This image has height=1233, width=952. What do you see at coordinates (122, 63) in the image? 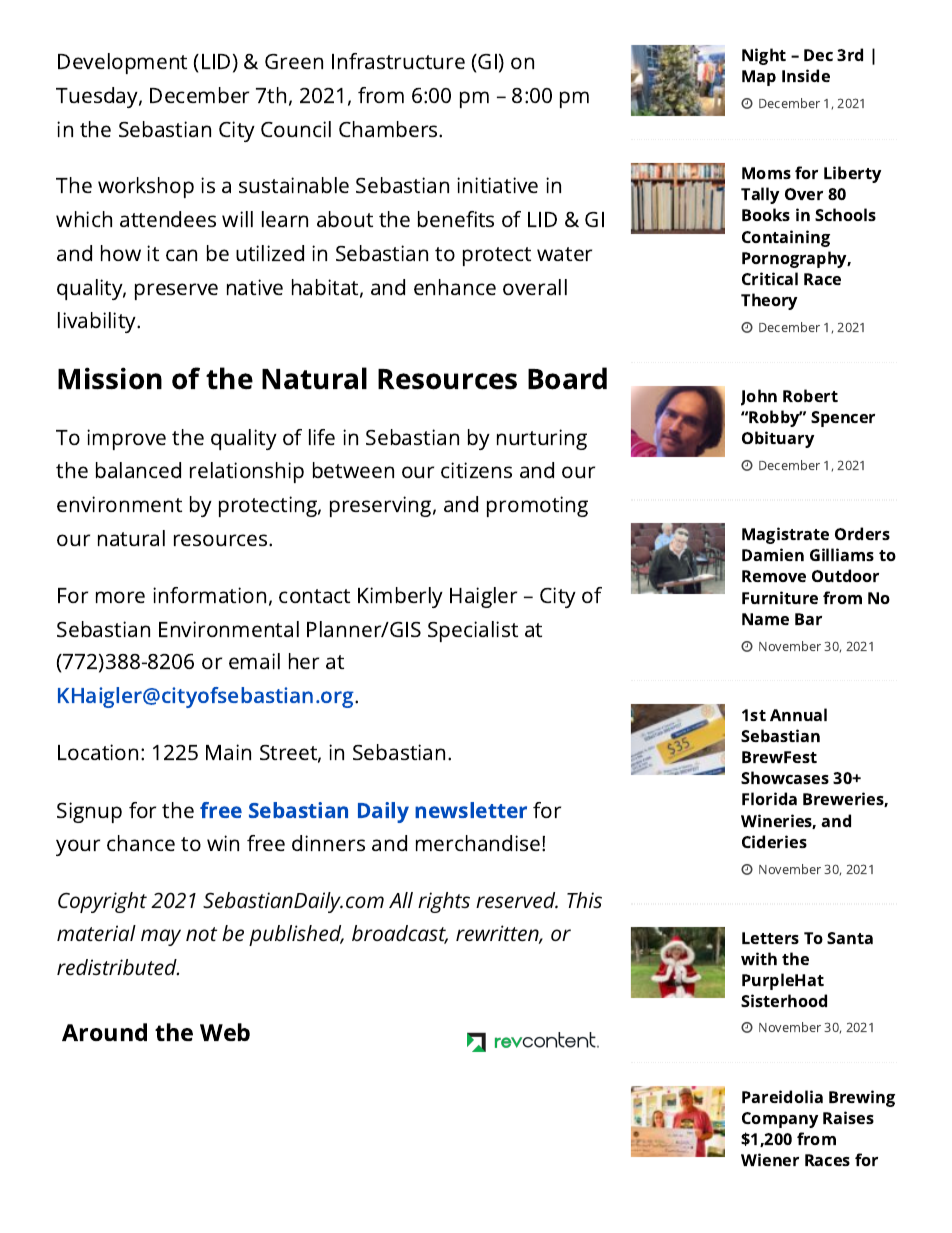
I see `Development` at bounding box center [122, 63].
